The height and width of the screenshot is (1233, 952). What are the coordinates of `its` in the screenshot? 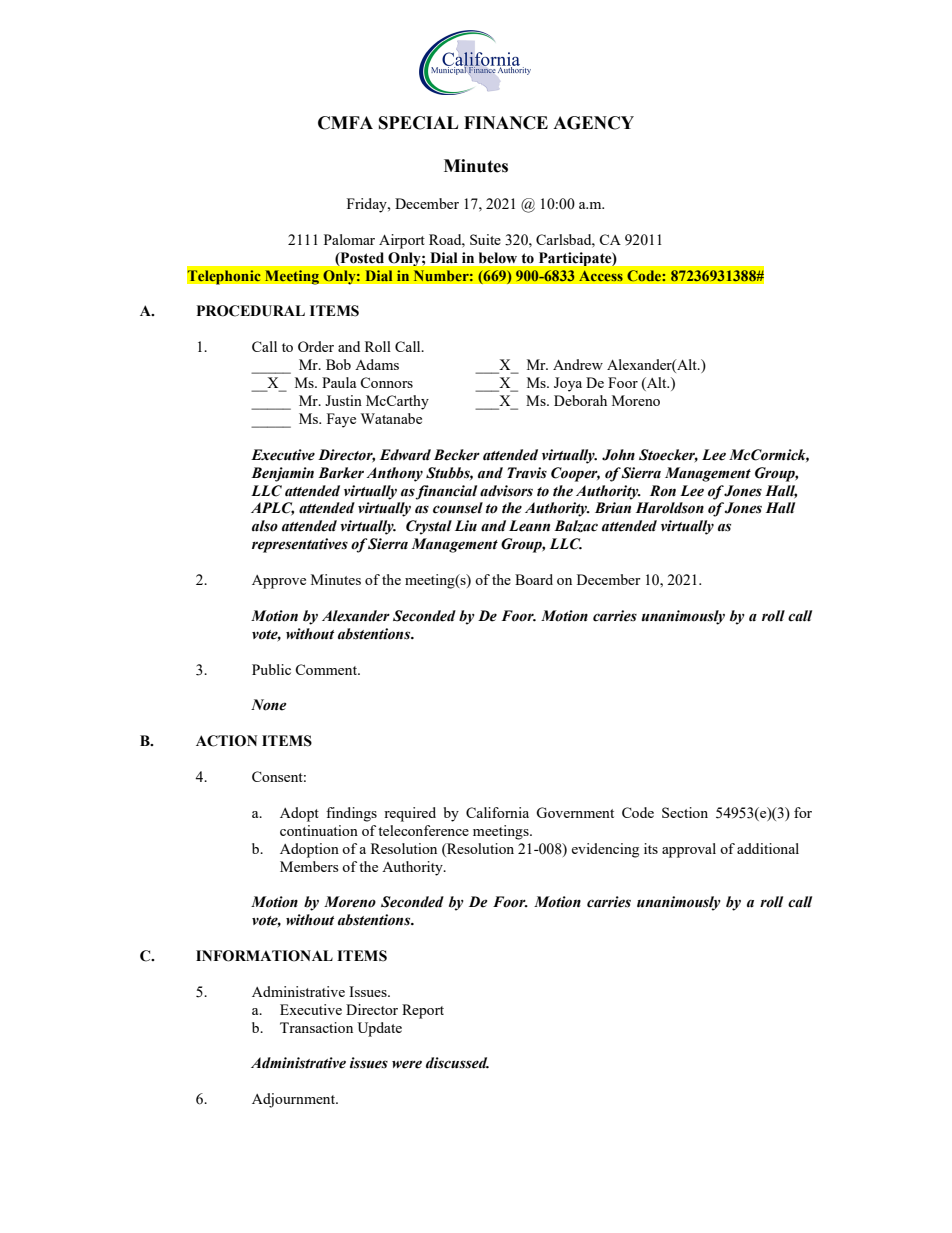 It's located at (651, 848).
